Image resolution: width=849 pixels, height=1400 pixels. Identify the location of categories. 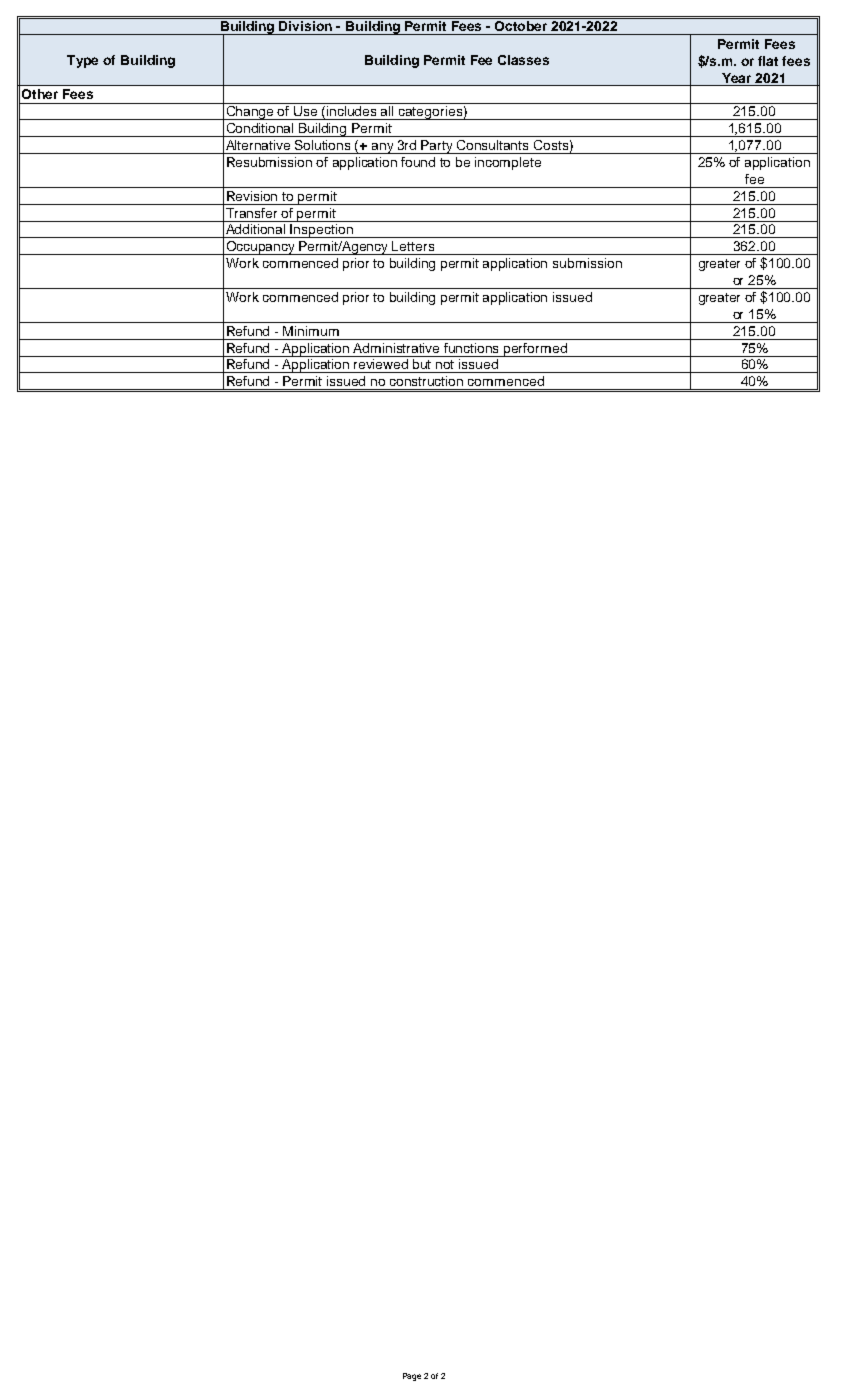
(430, 113).
